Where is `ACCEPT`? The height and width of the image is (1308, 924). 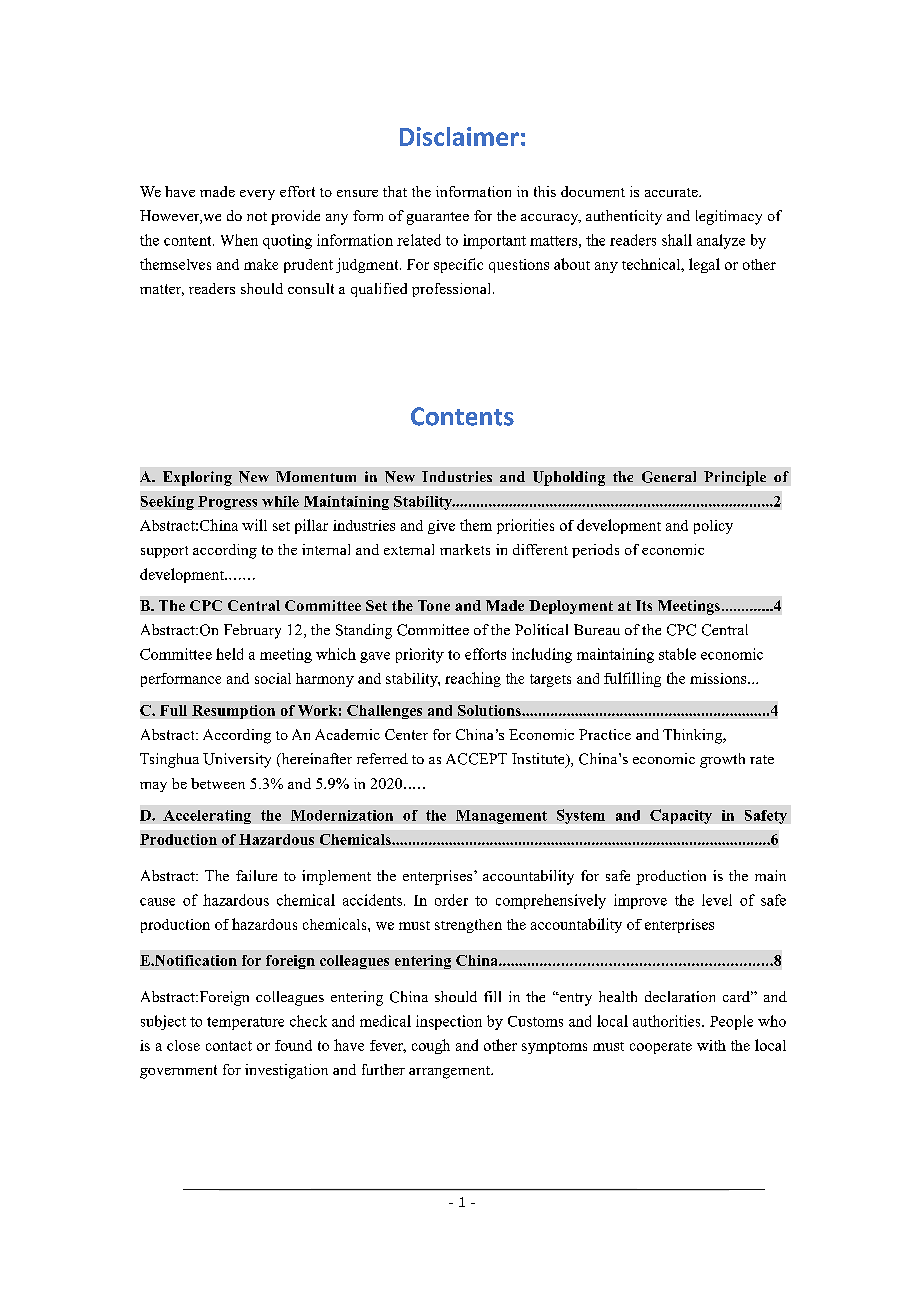
ACCEPT is located at coordinates (476, 759).
